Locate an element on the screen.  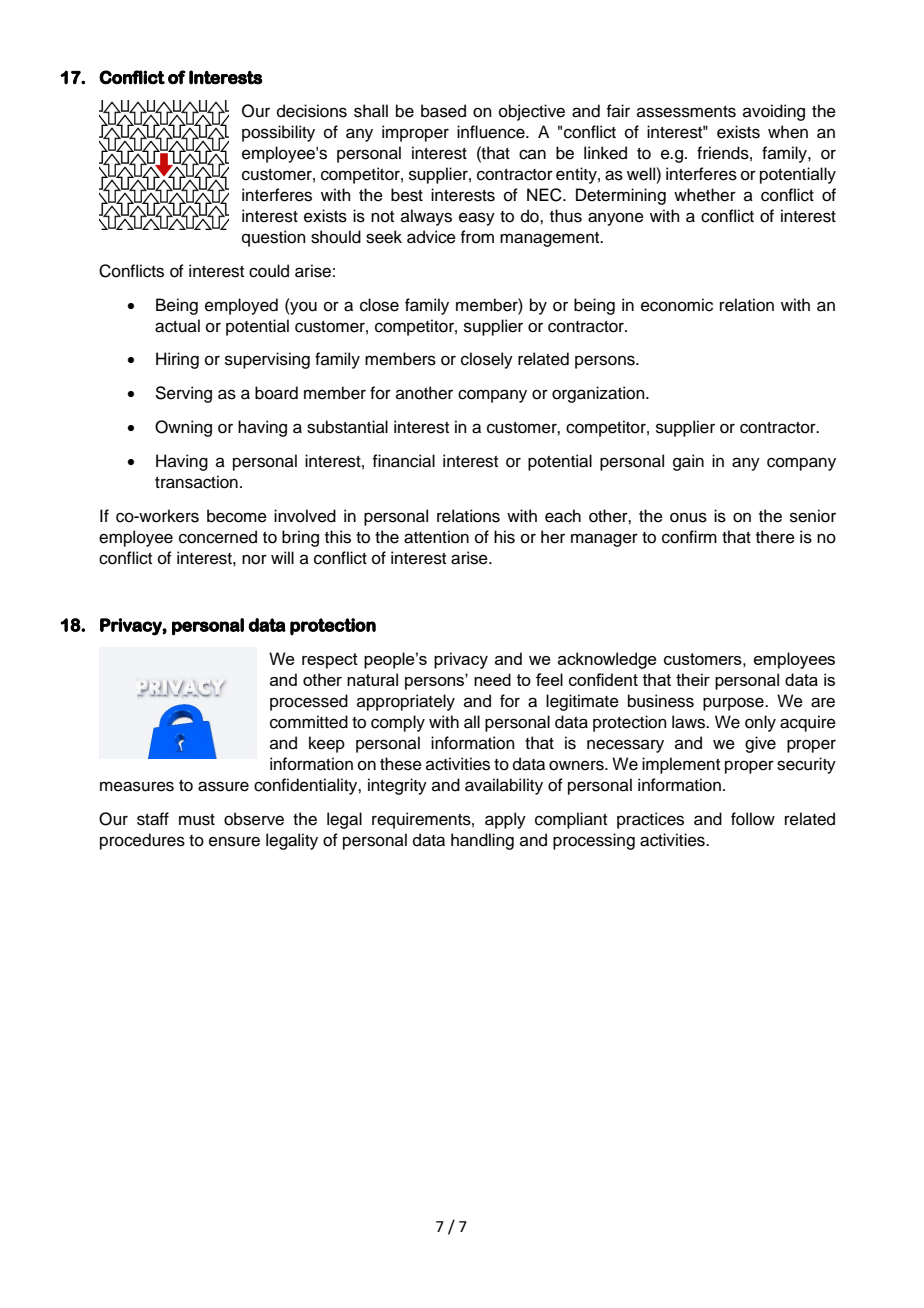
must is located at coordinates (197, 820).
